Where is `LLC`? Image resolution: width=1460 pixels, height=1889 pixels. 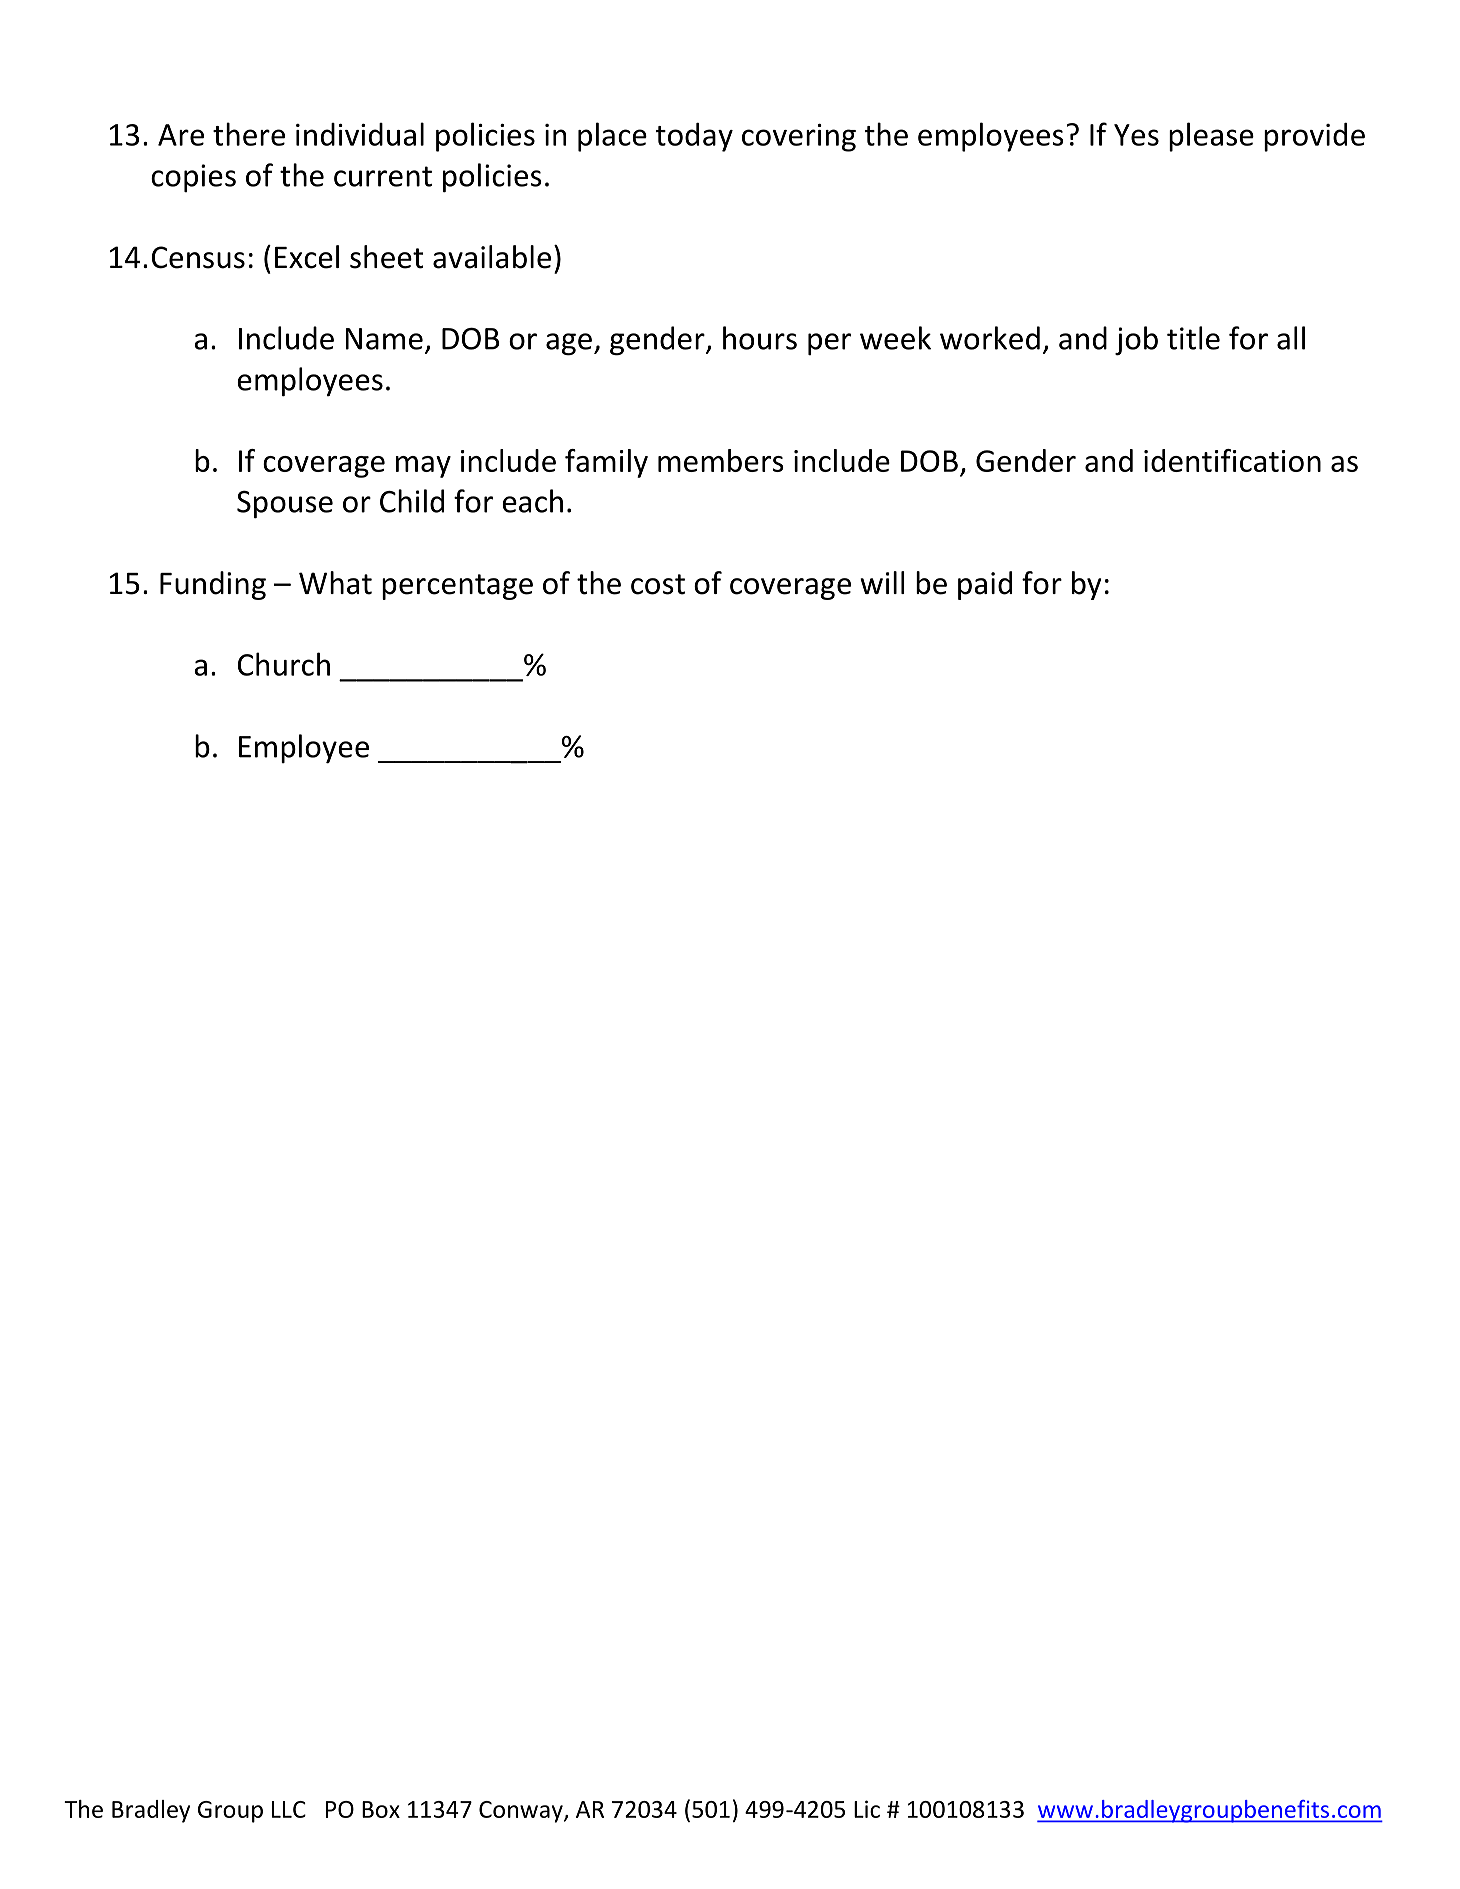
LLC is located at coordinates (289, 1809).
